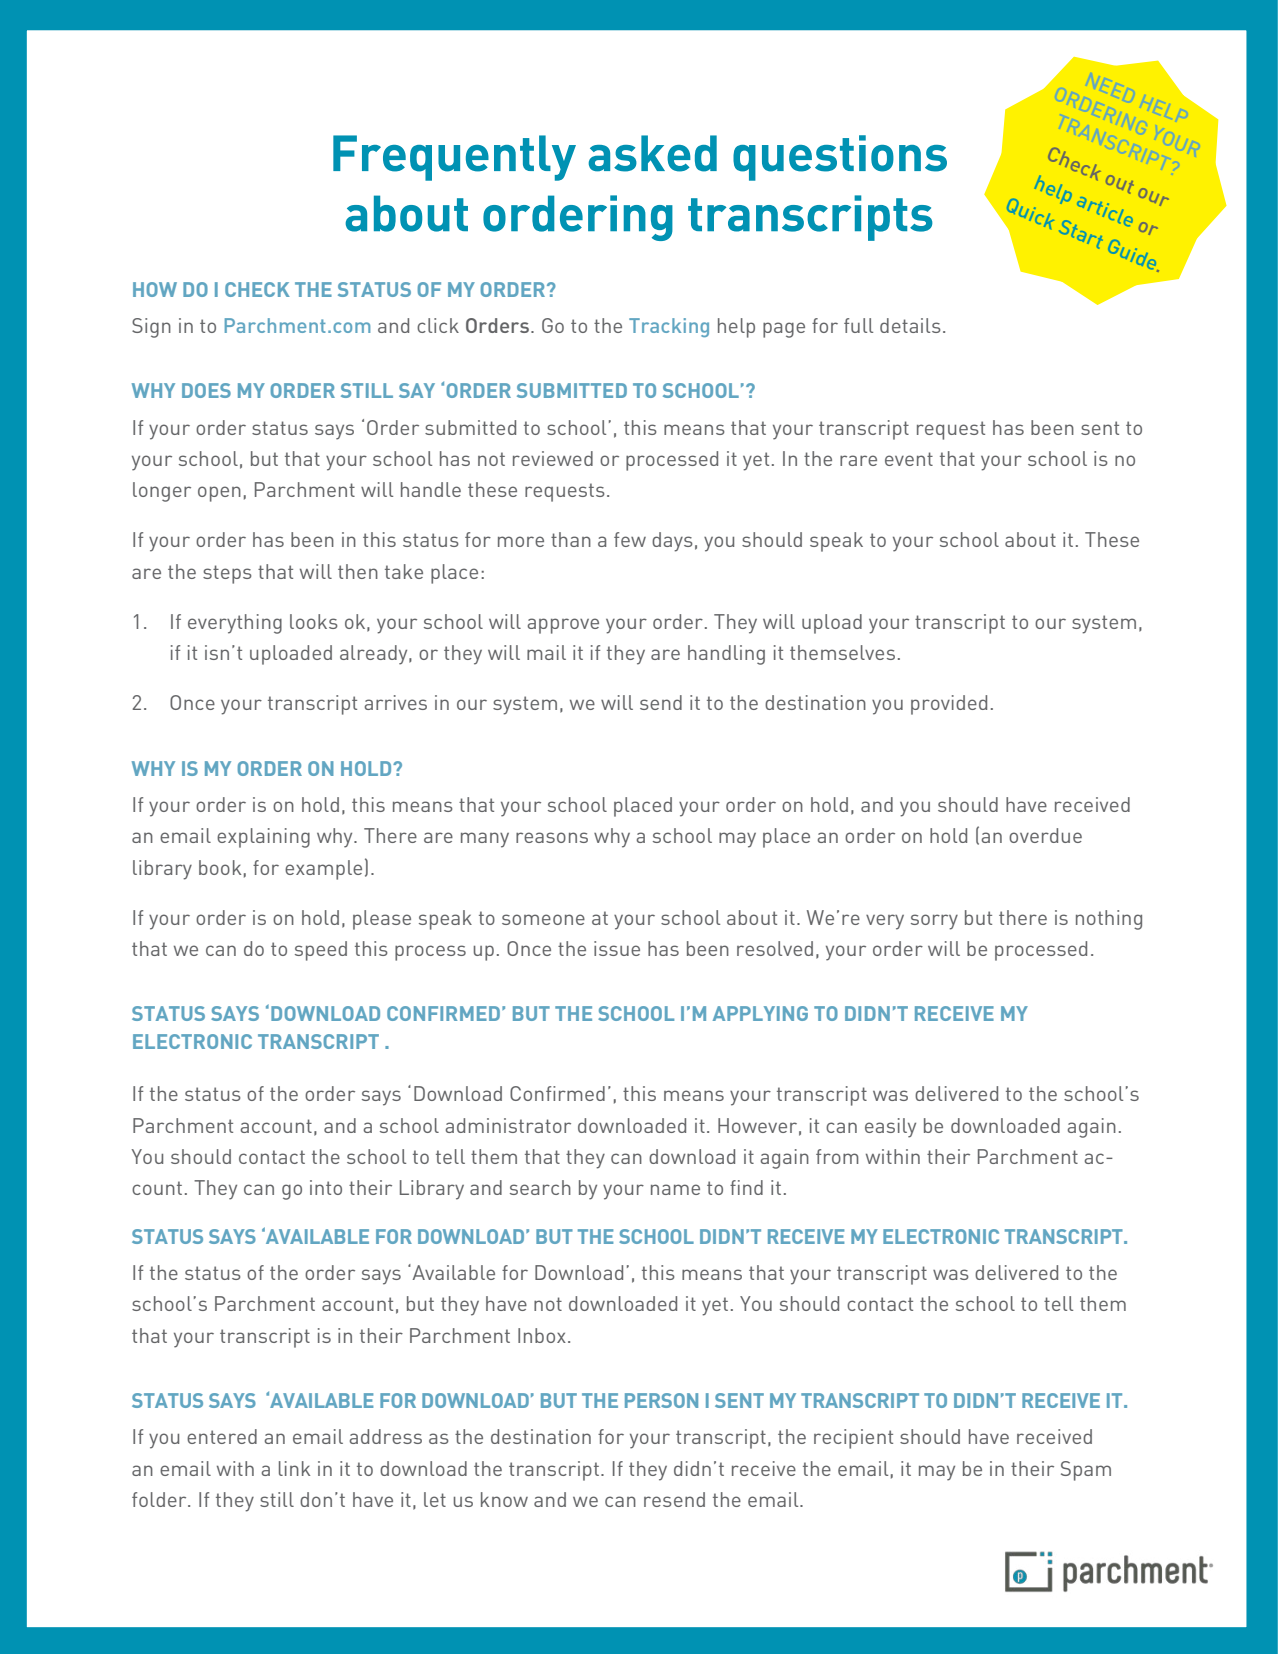  What do you see at coordinates (219, 494) in the screenshot?
I see `open` at bounding box center [219, 494].
